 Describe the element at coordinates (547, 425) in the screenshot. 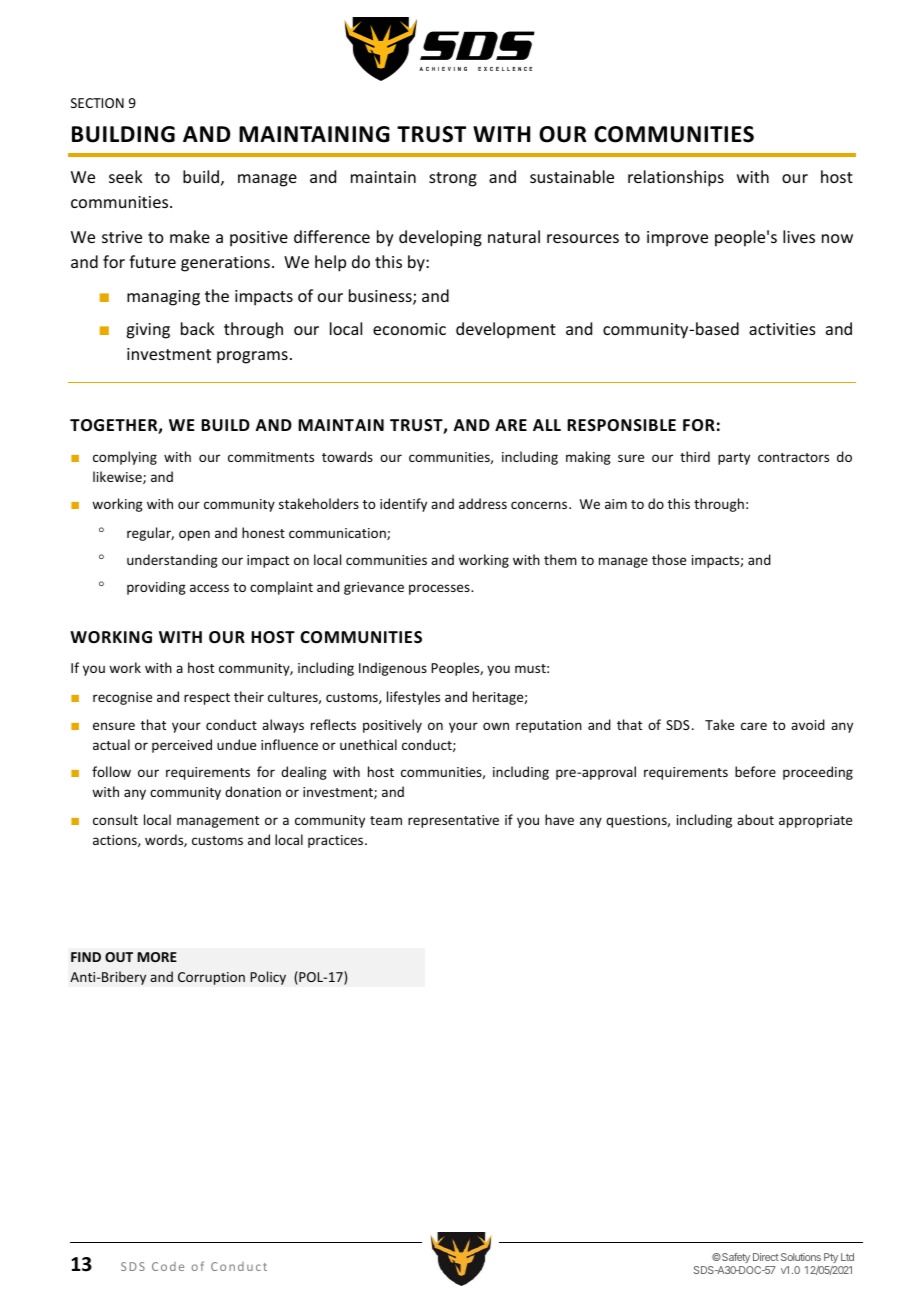

I see `ALL` at that location.
